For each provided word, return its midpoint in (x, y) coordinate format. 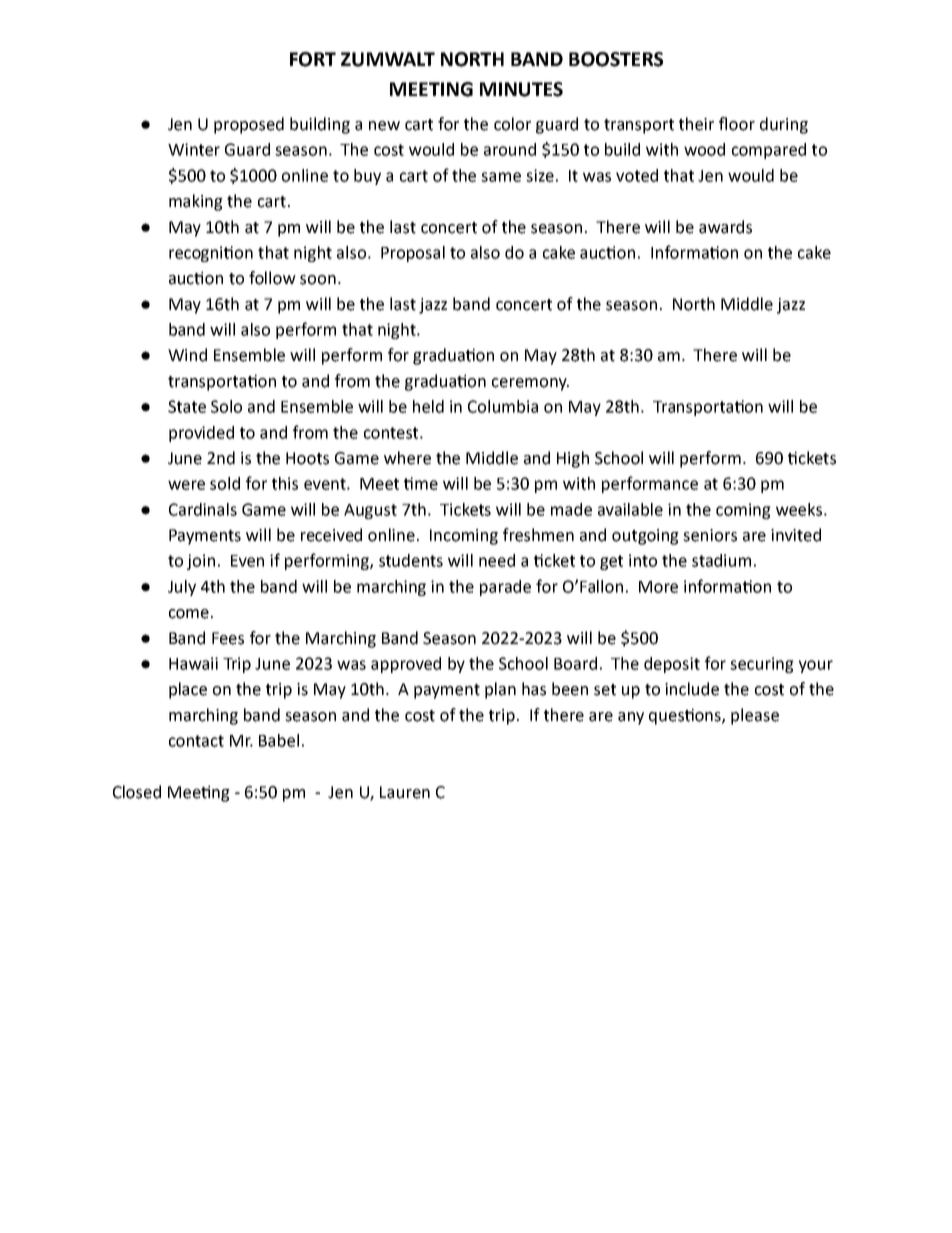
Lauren (405, 792)
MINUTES (521, 89)
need (497, 560)
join (201, 562)
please (755, 716)
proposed (249, 125)
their (696, 124)
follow (272, 278)
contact (196, 741)
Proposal (413, 254)
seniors (710, 535)
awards (725, 227)
